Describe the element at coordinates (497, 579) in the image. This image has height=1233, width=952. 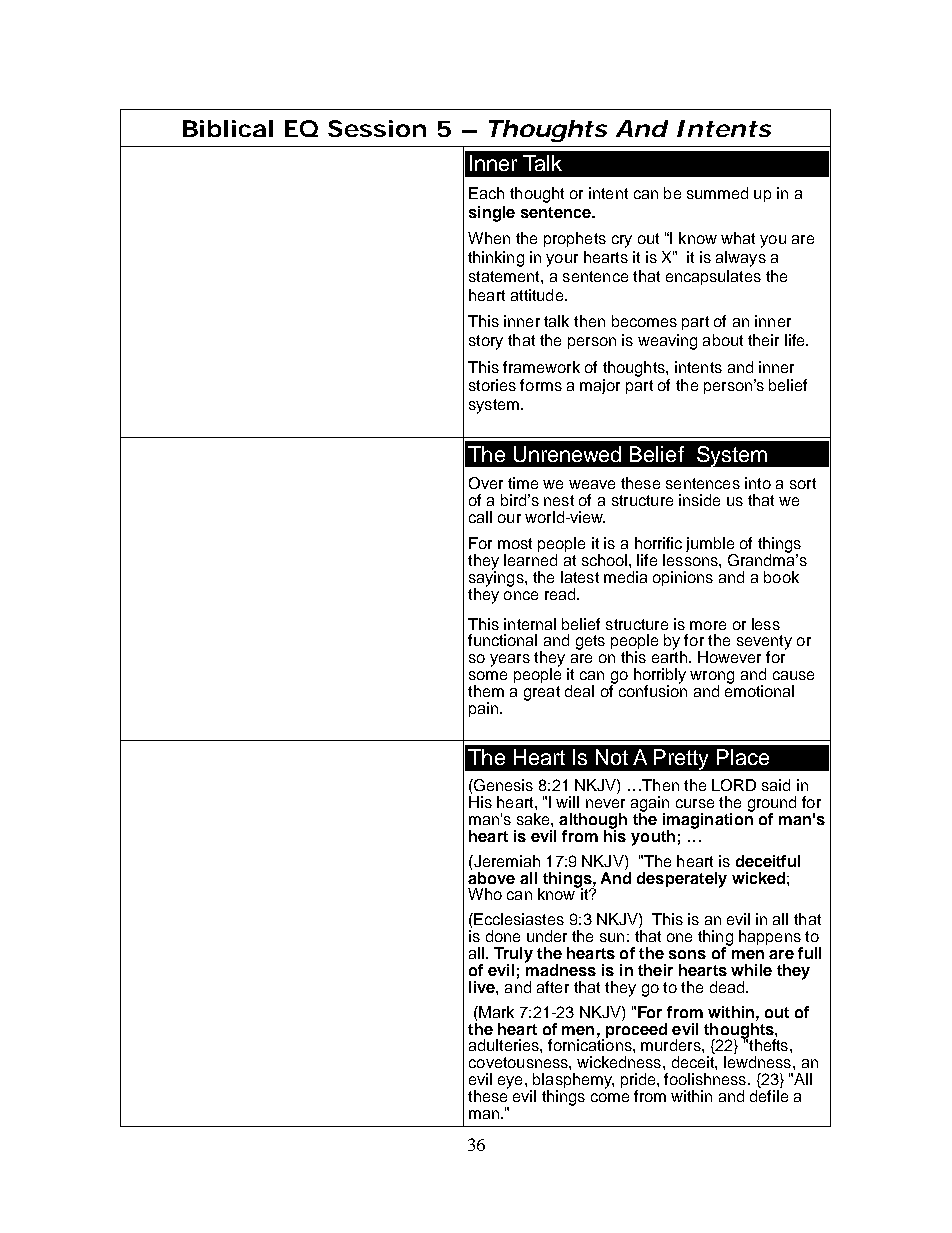
I see `sayings` at that location.
